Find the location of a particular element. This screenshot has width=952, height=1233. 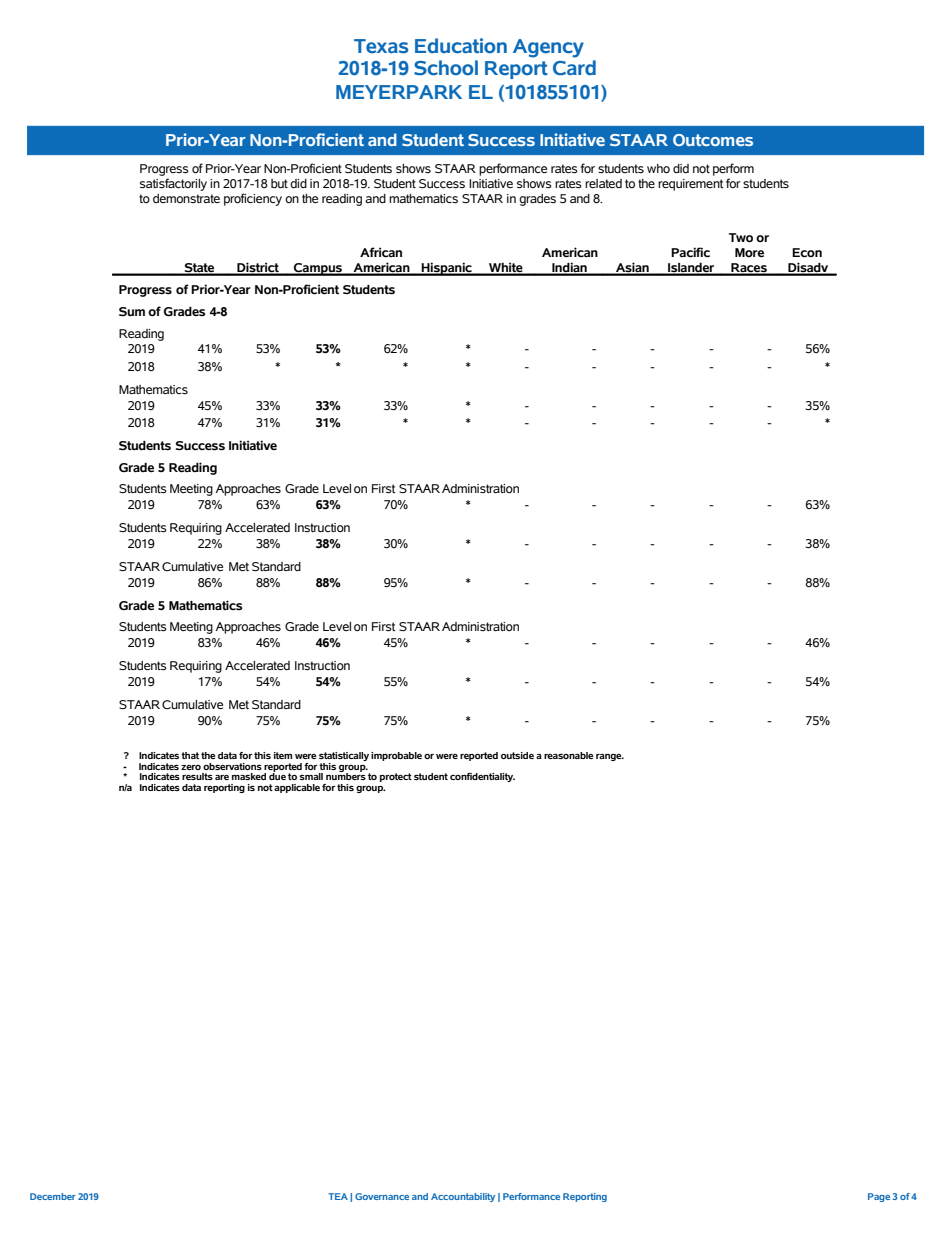

results is located at coordinates (197, 776).
